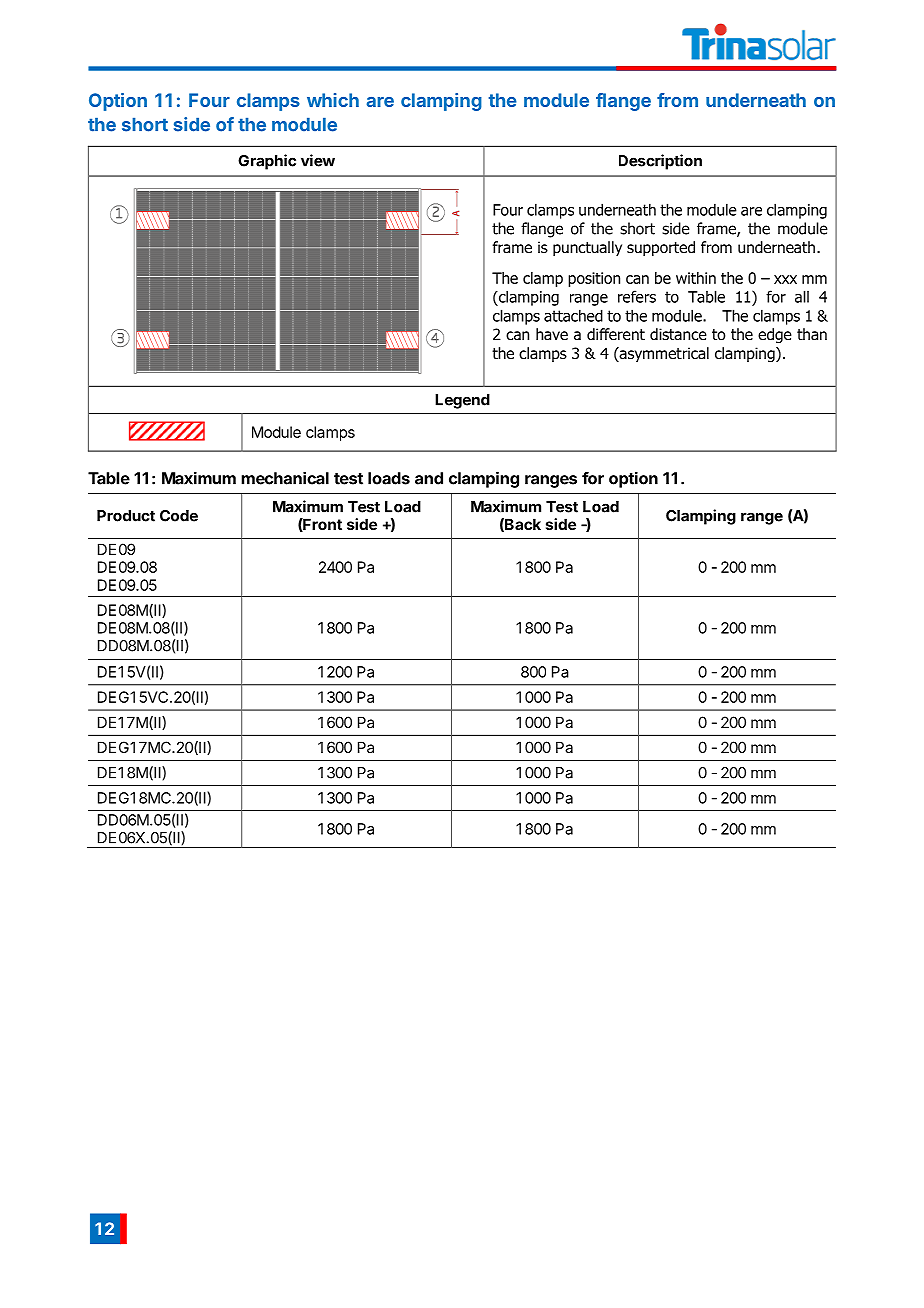 The width and height of the page is (924, 1308). What do you see at coordinates (318, 160) in the page?
I see `view` at bounding box center [318, 160].
